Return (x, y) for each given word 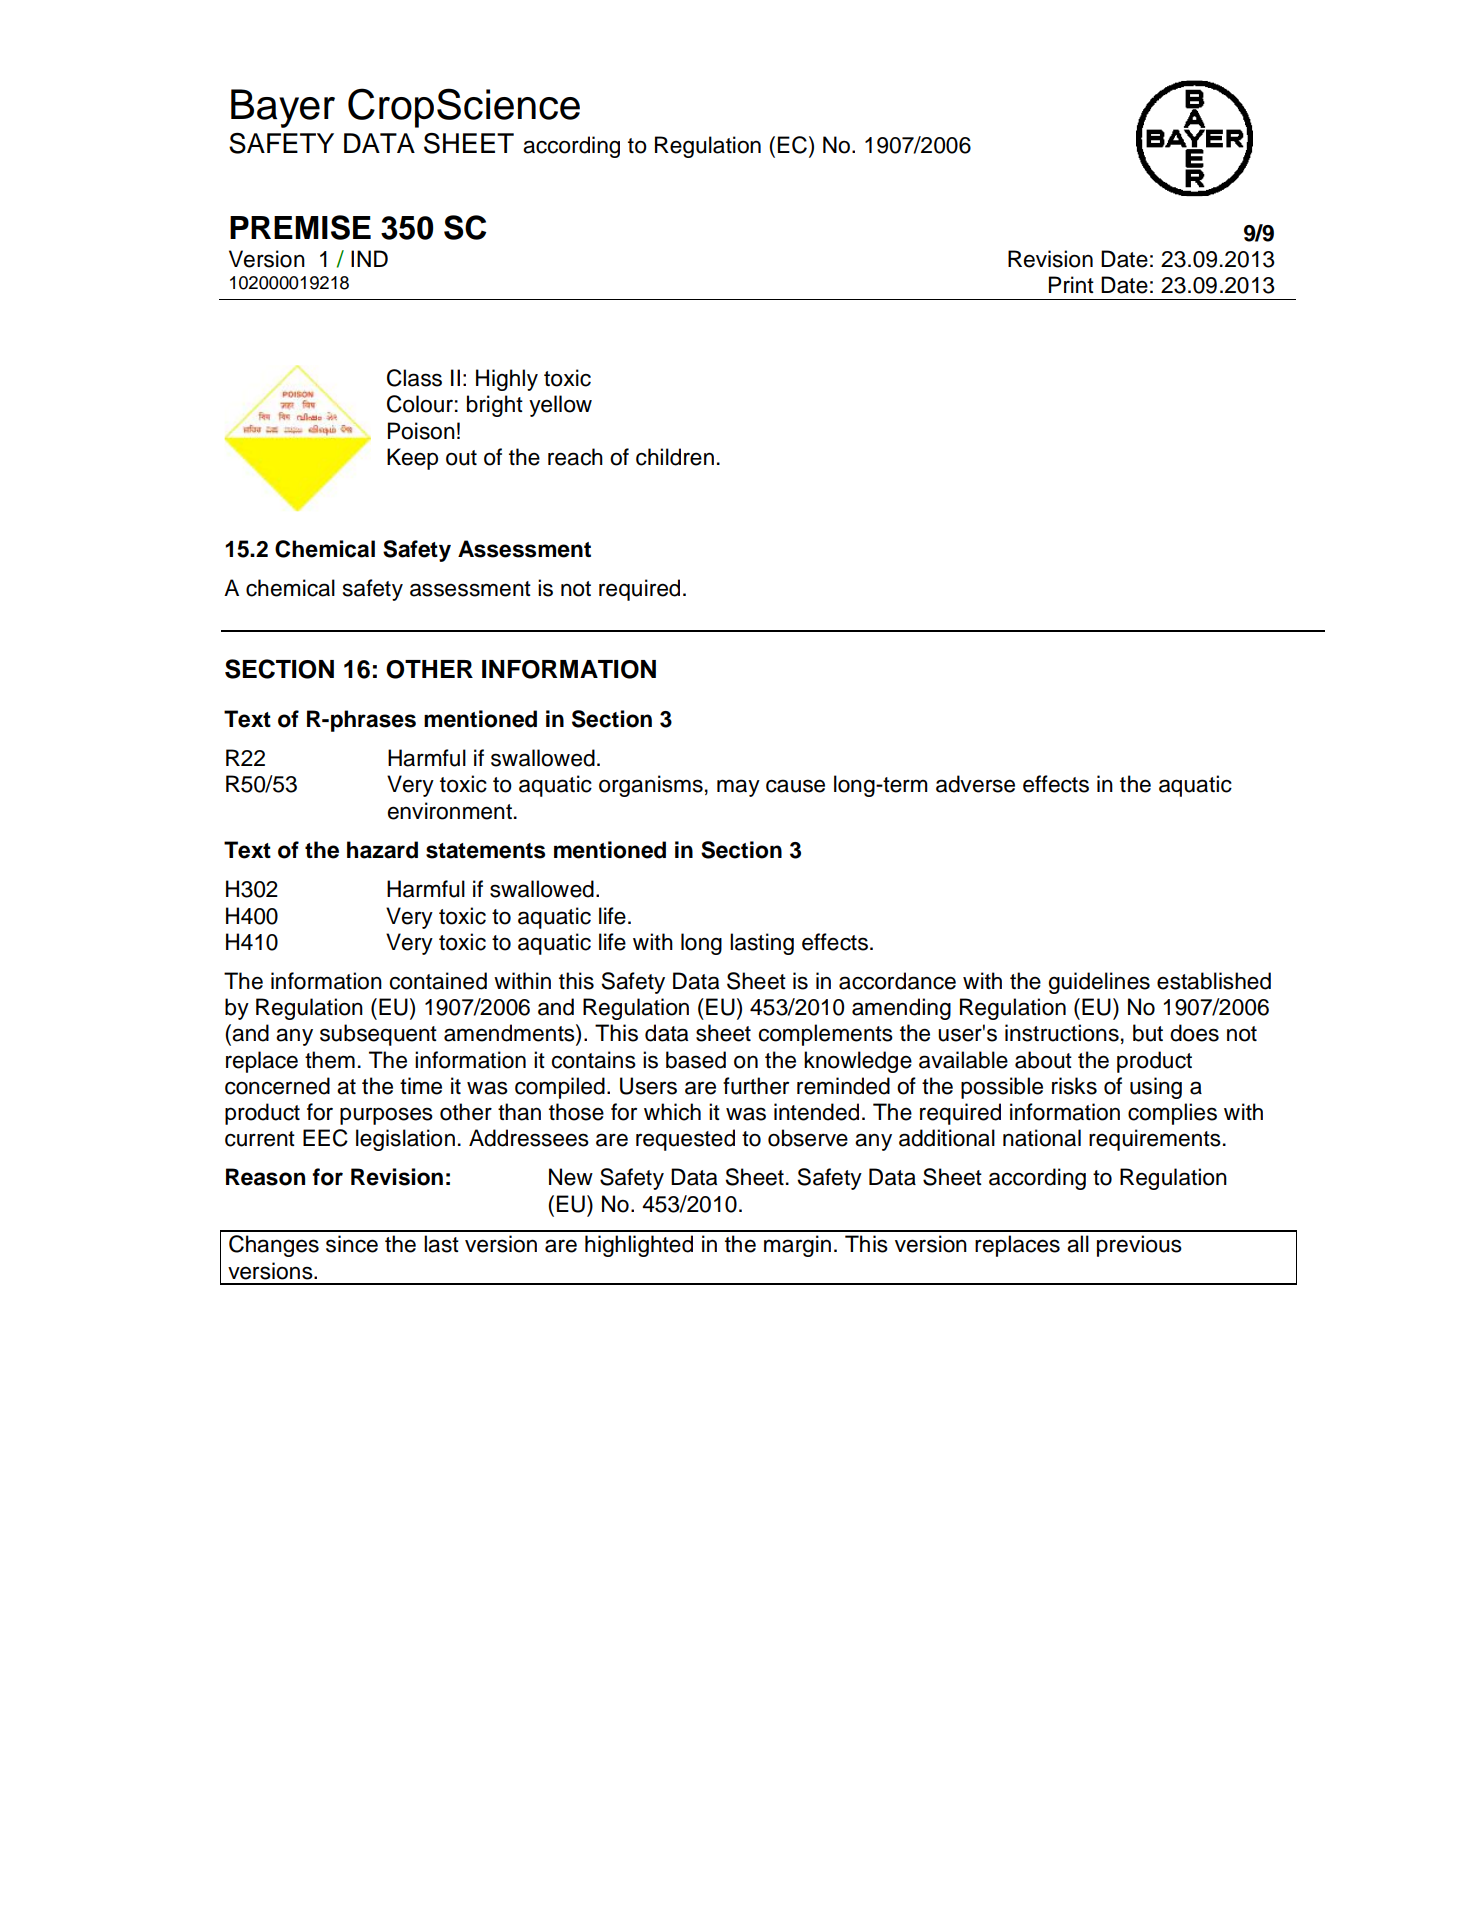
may (738, 788)
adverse (975, 784)
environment (450, 811)
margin (797, 1246)
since (352, 1244)
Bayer (283, 108)
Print (1071, 284)
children (675, 457)
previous (1139, 1246)
